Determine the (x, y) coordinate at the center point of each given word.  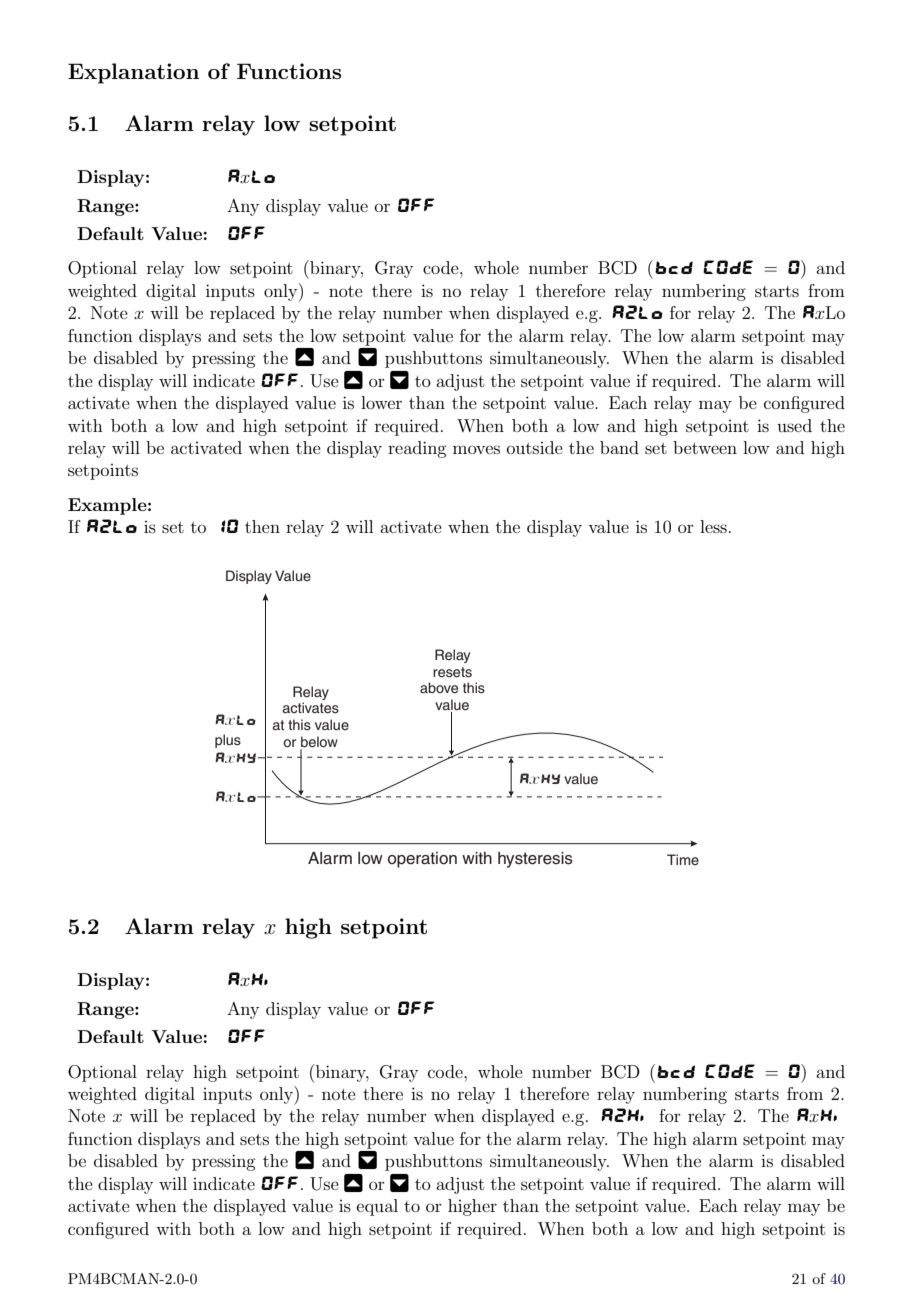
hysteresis (535, 860)
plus (228, 741)
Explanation (133, 73)
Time (683, 859)
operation (422, 860)
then (262, 526)
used (794, 425)
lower (381, 402)
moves (476, 449)
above (439, 688)
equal (377, 1207)
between (705, 447)
